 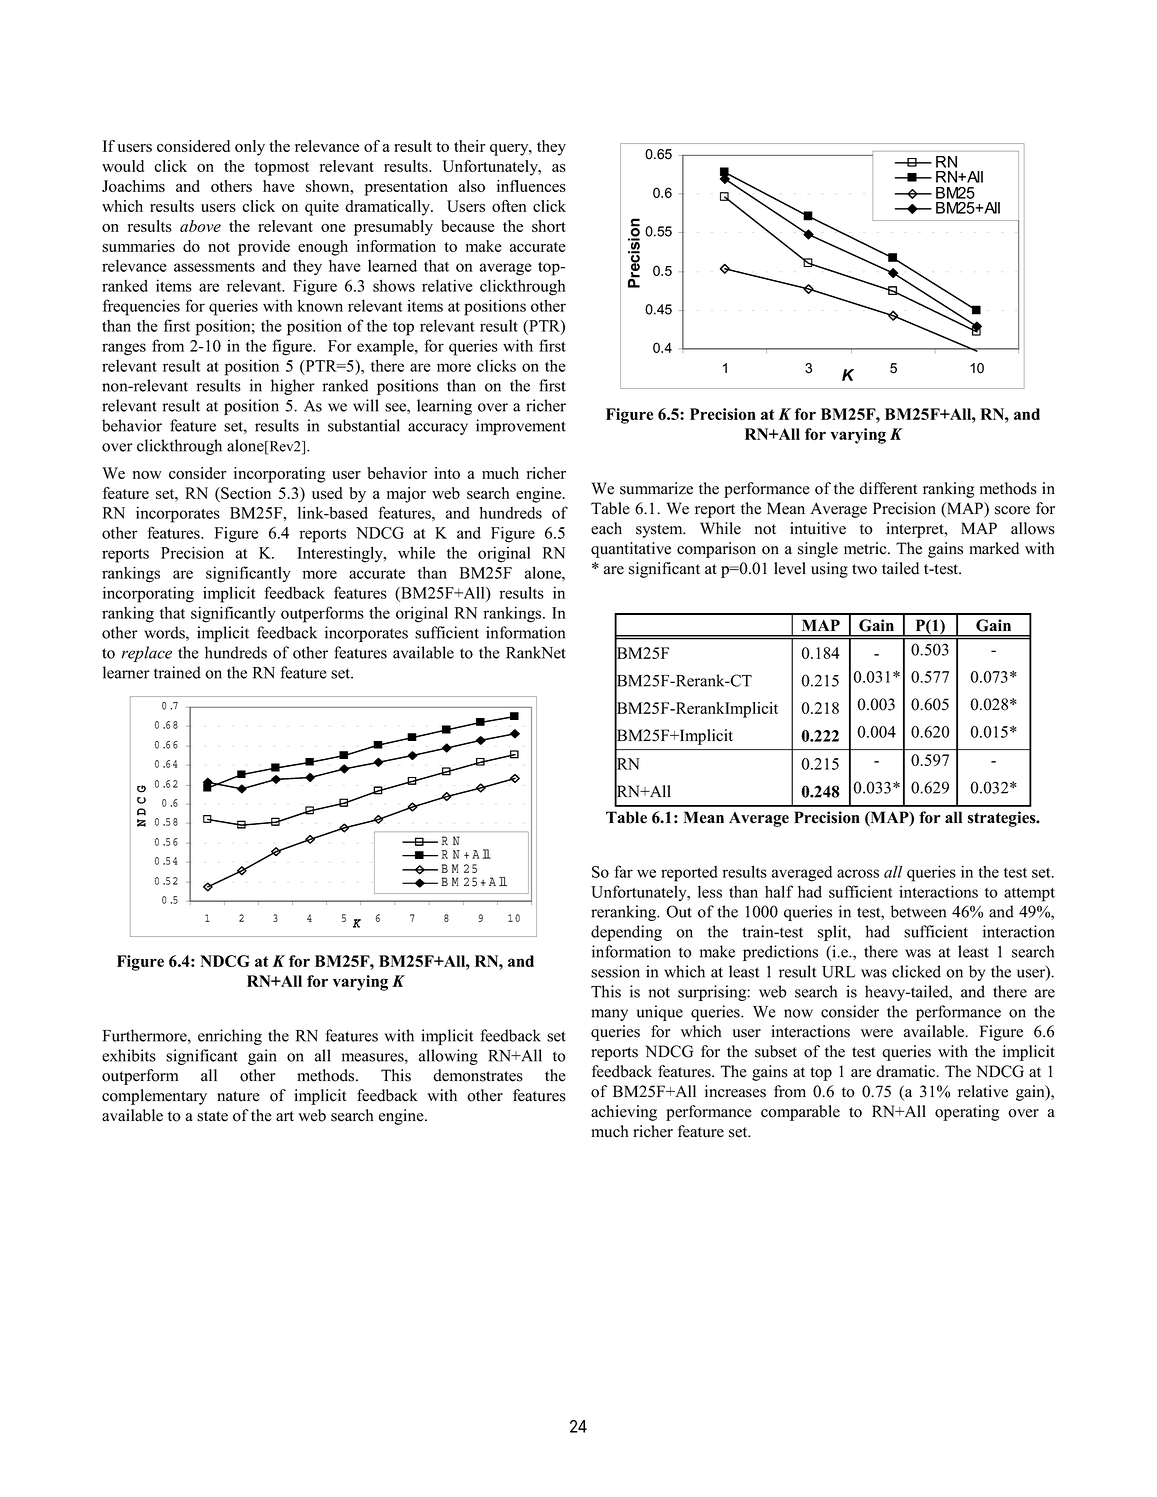 What do you see at coordinates (624, 1113) in the screenshot?
I see `achieving` at bounding box center [624, 1113].
